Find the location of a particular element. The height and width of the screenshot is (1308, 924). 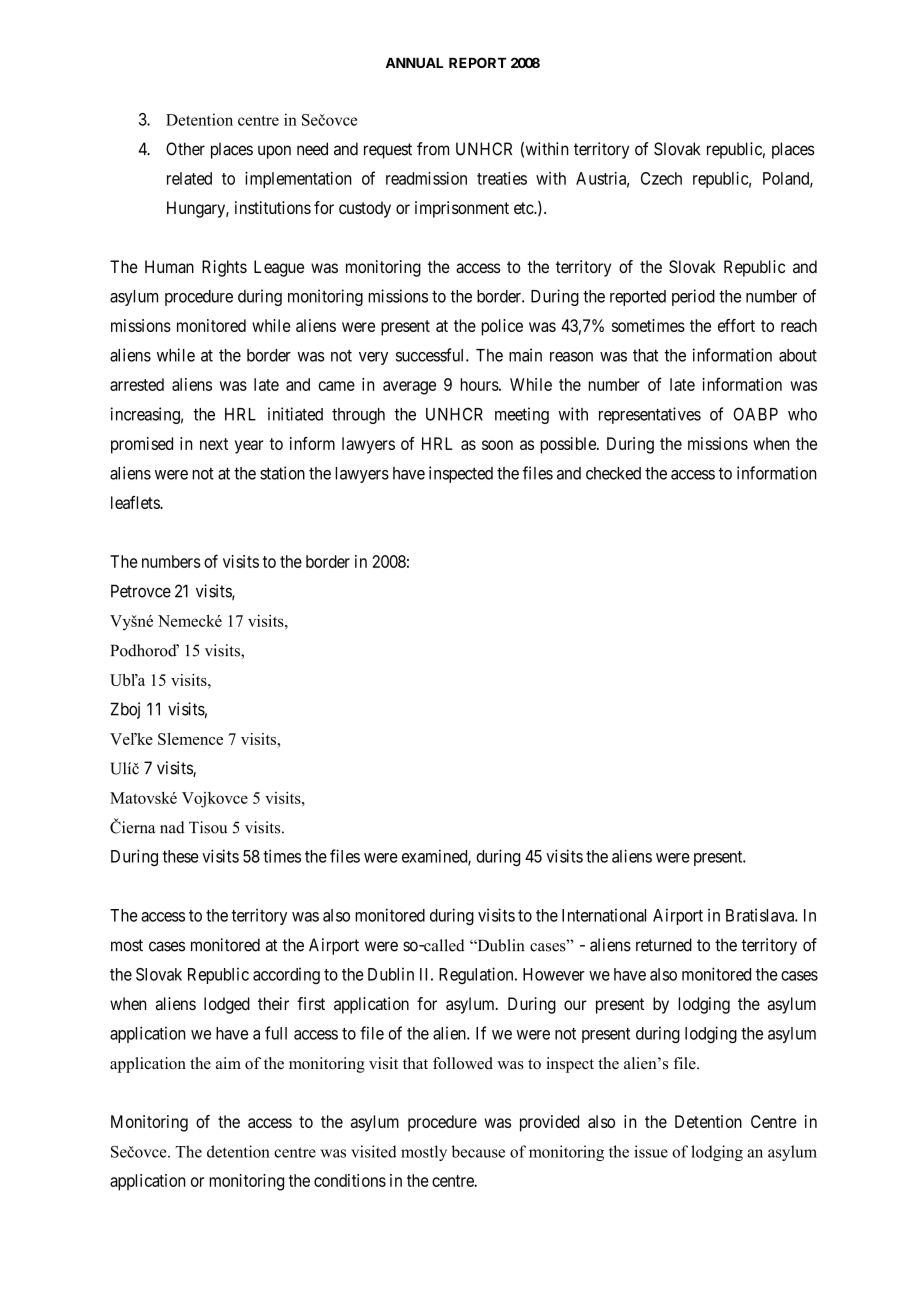

issue is located at coordinates (651, 1151).
